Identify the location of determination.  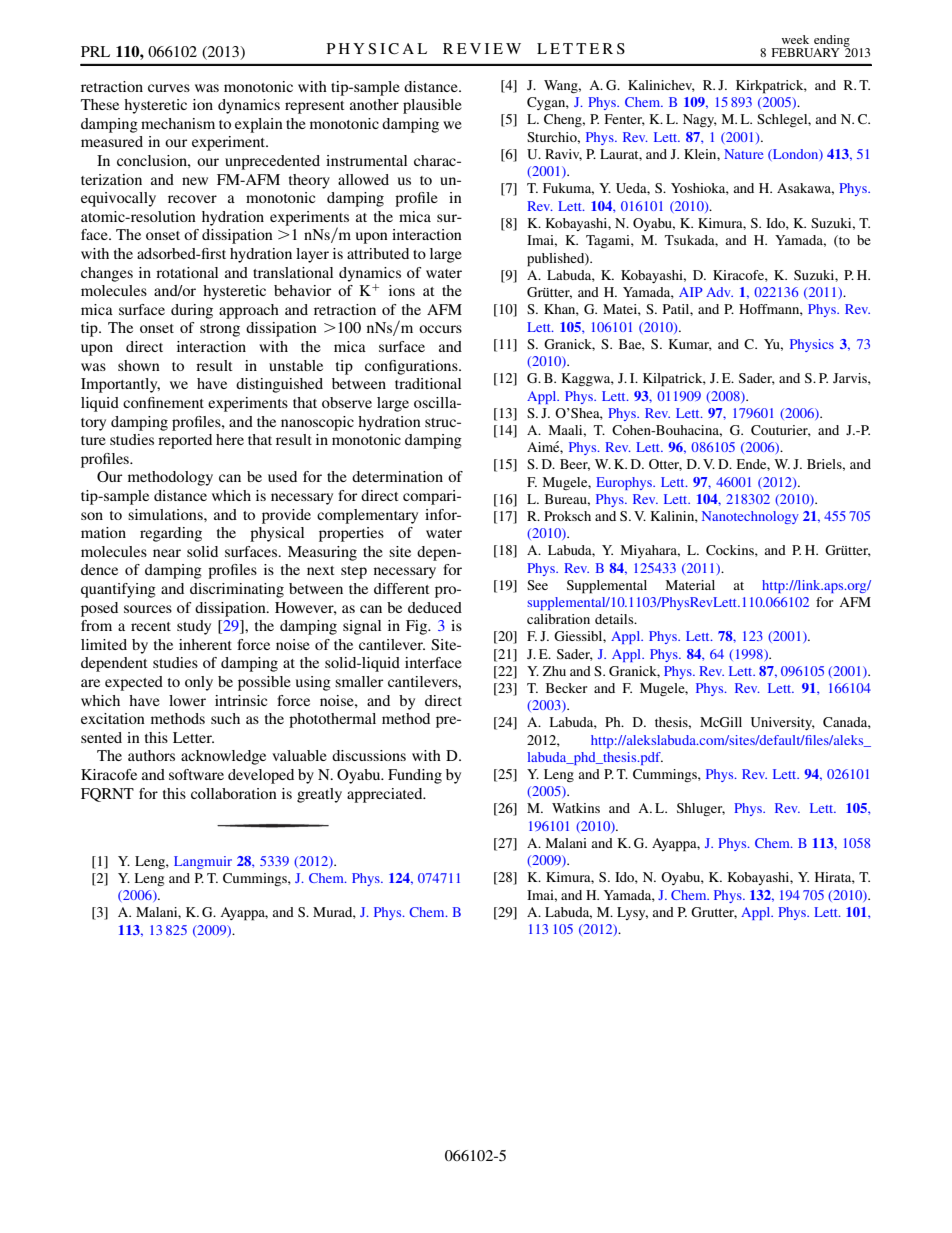
(397, 476).
